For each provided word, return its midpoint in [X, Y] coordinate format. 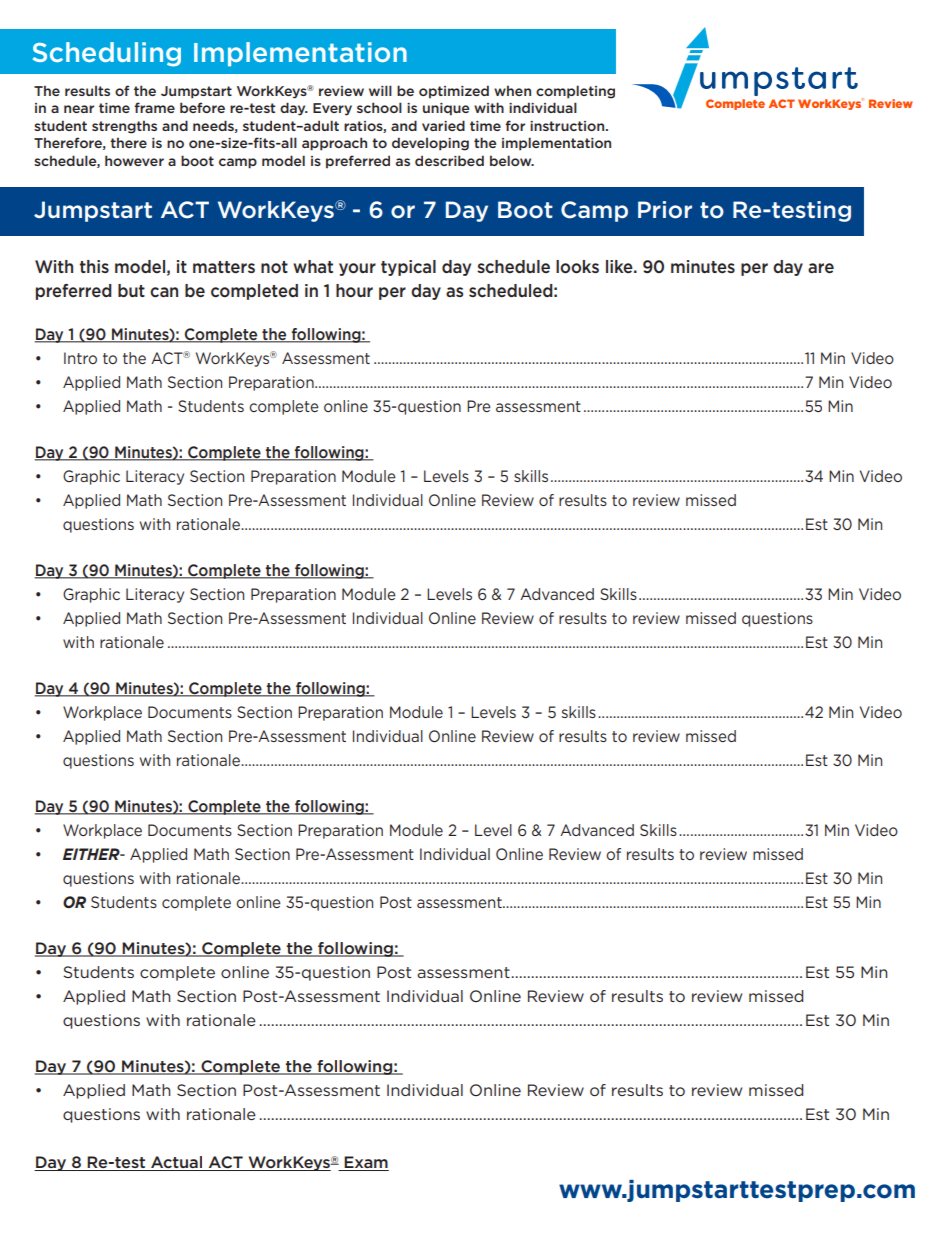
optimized [454, 92]
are [821, 268]
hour [354, 290]
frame [154, 107]
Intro [80, 358]
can [164, 292]
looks [577, 267]
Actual [177, 1163]
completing [575, 92]
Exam [366, 1163]
